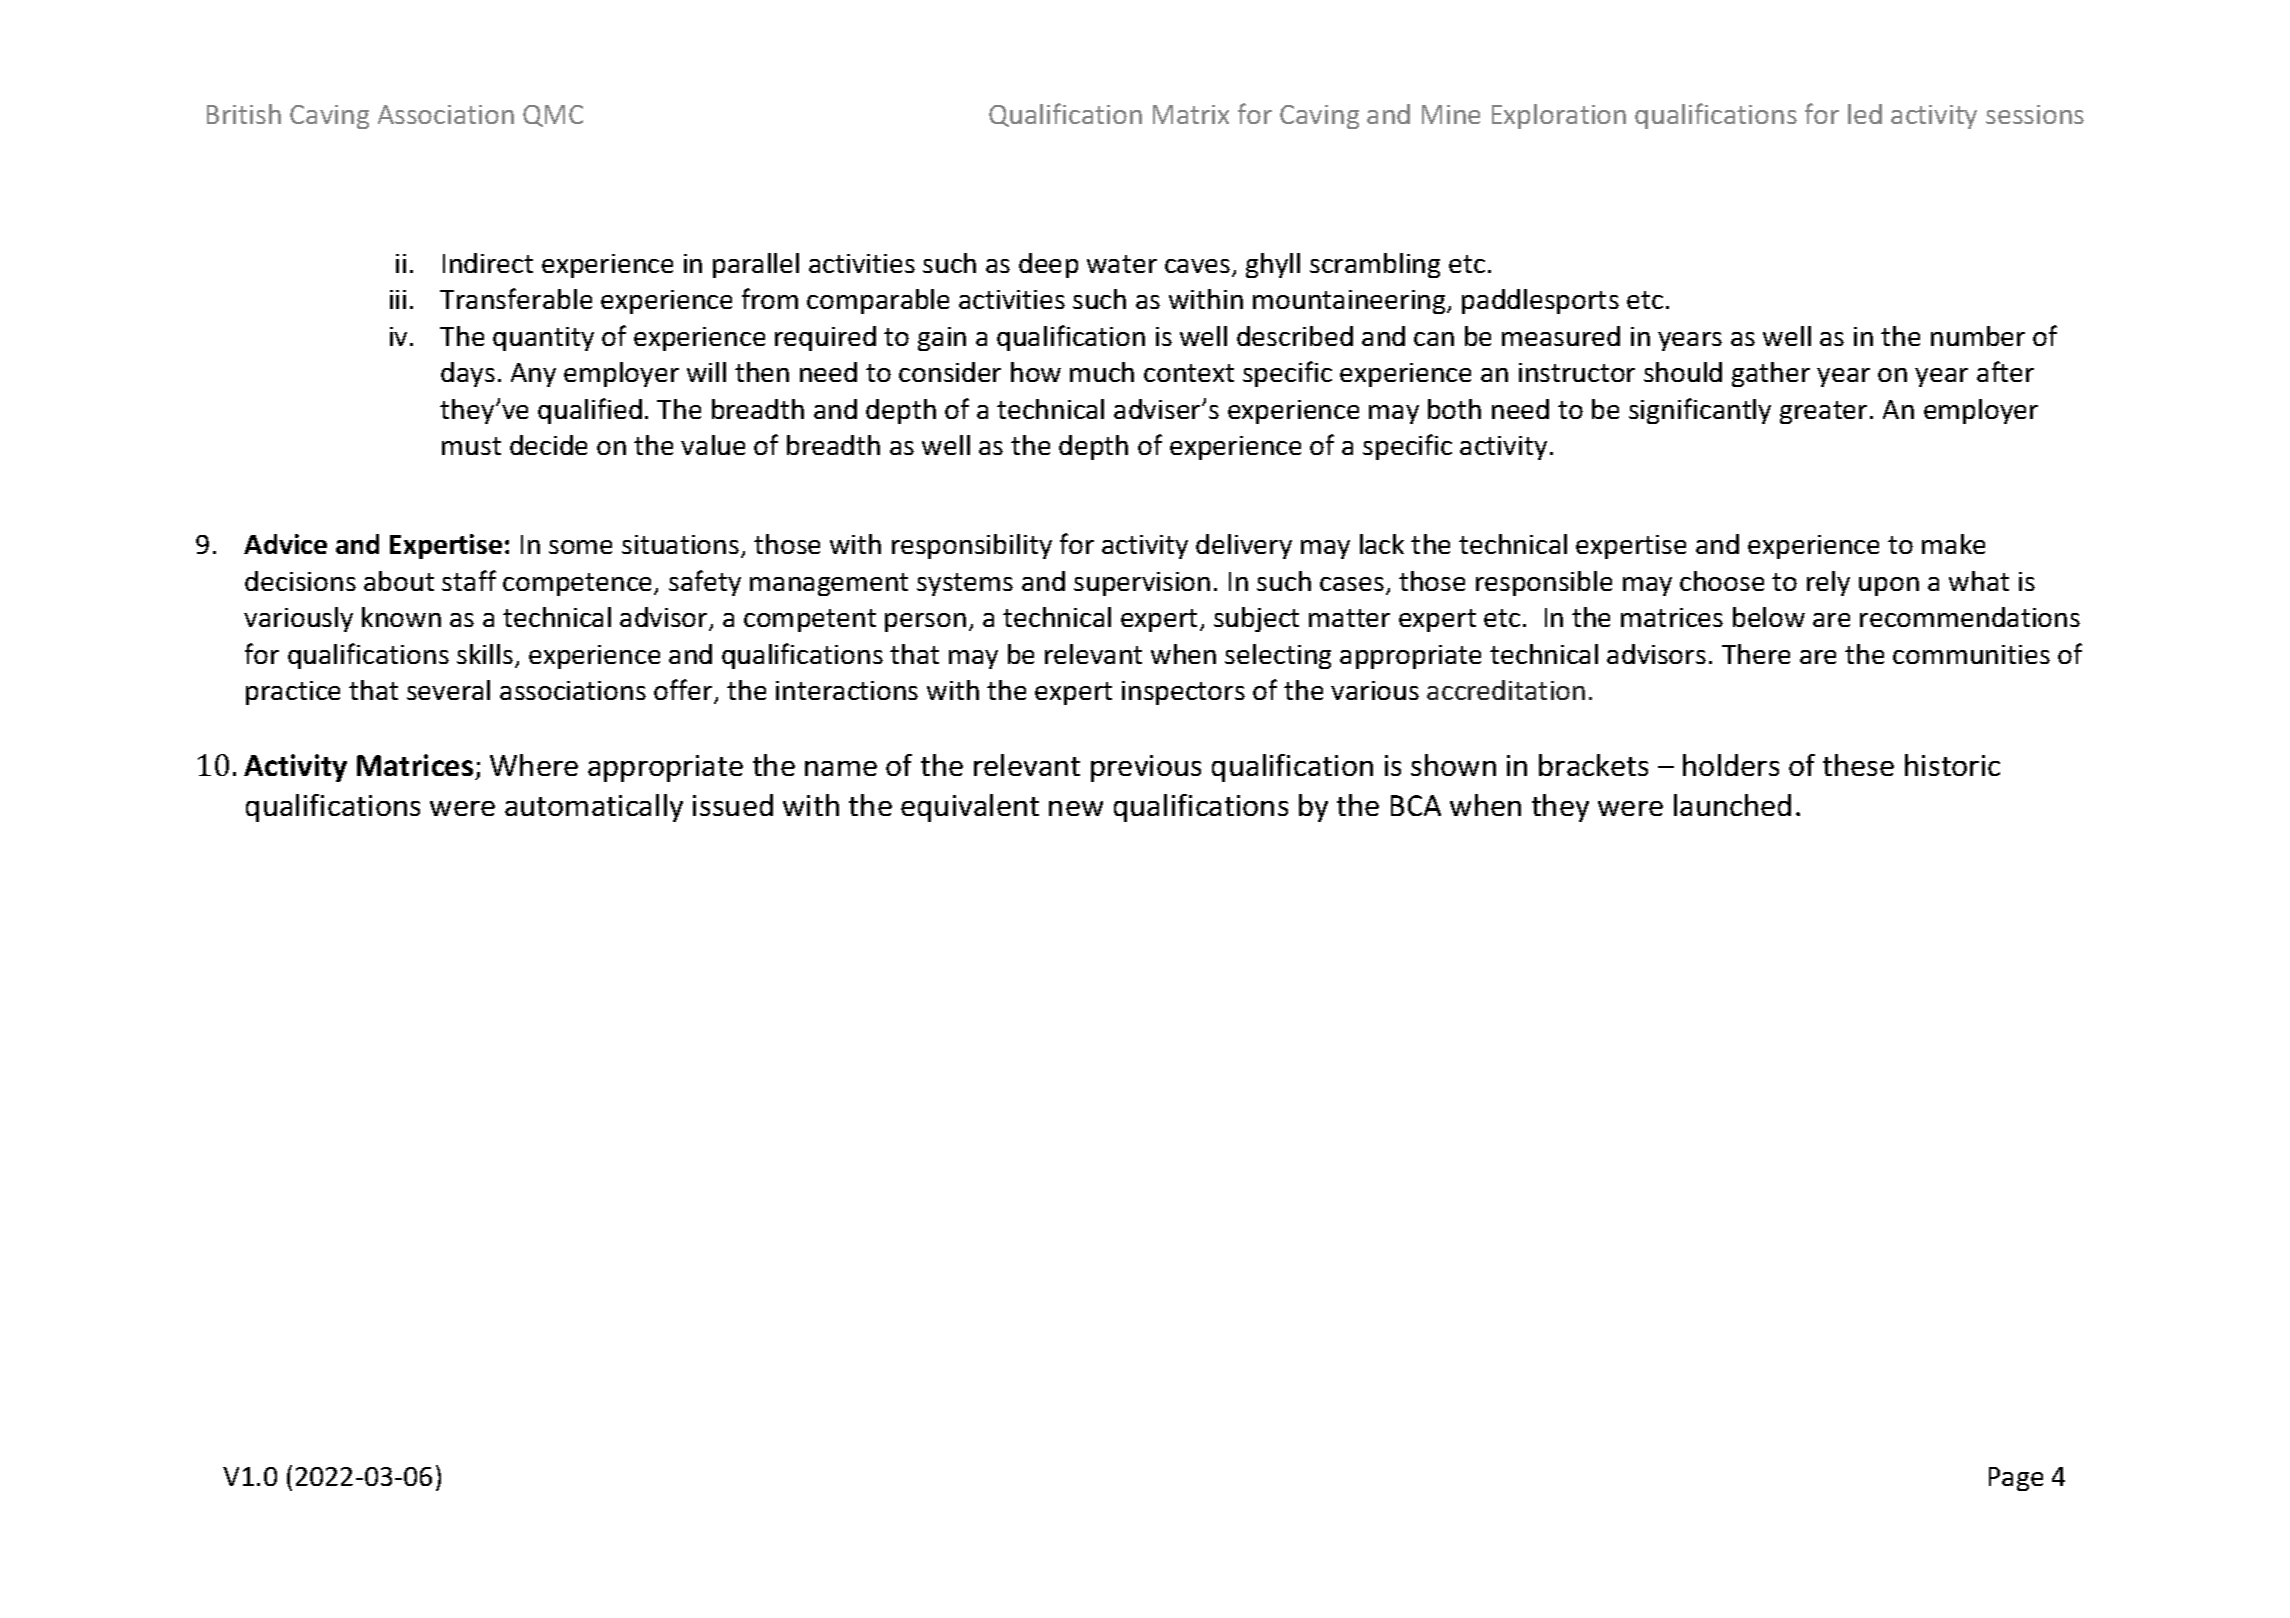 This image has height=1618, width=2290. I want to click on BCA, so click(1416, 805).
